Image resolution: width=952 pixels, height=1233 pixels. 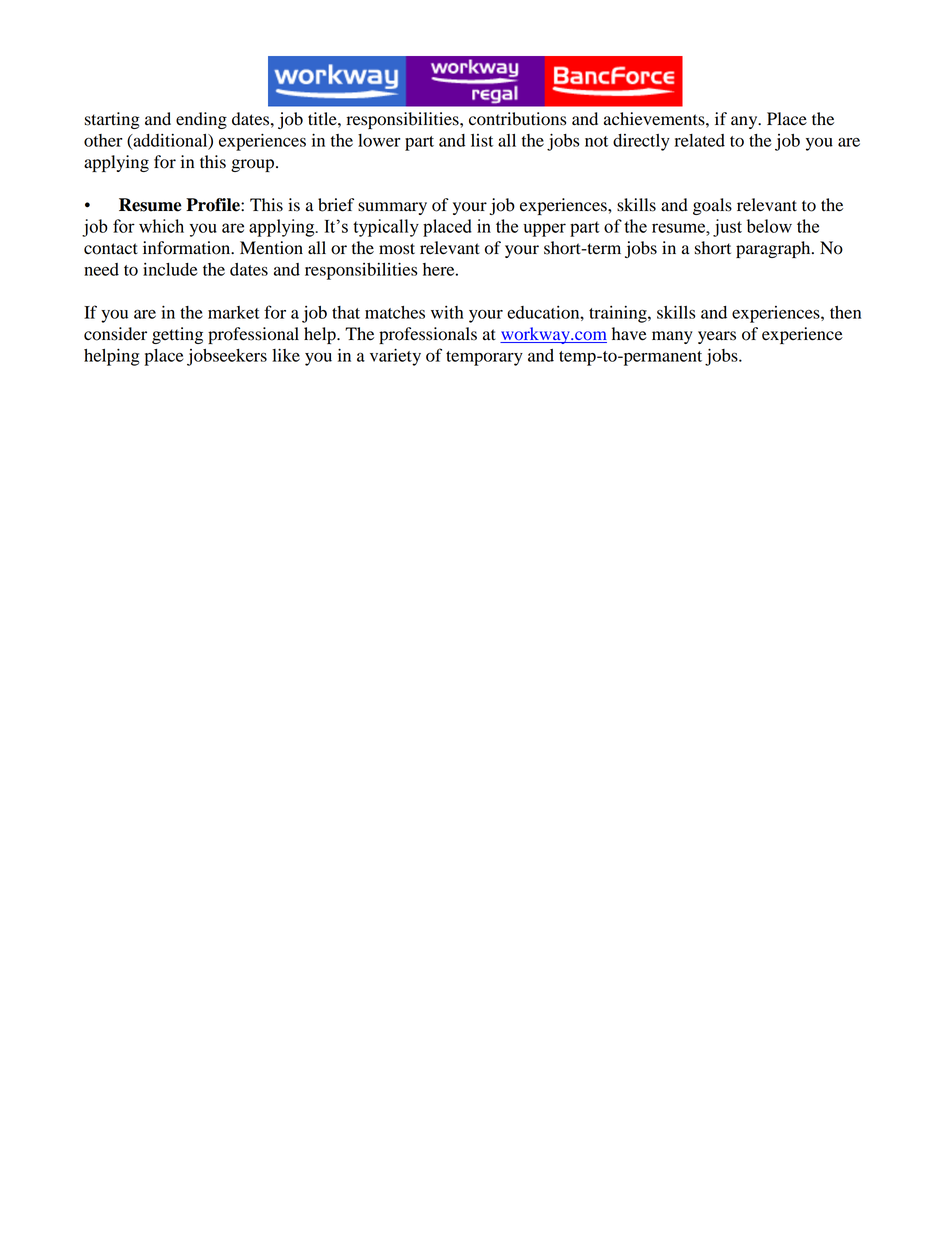 What do you see at coordinates (712, 206) in the screenshot?
I see `goals` at bounding box center [712, 206].
